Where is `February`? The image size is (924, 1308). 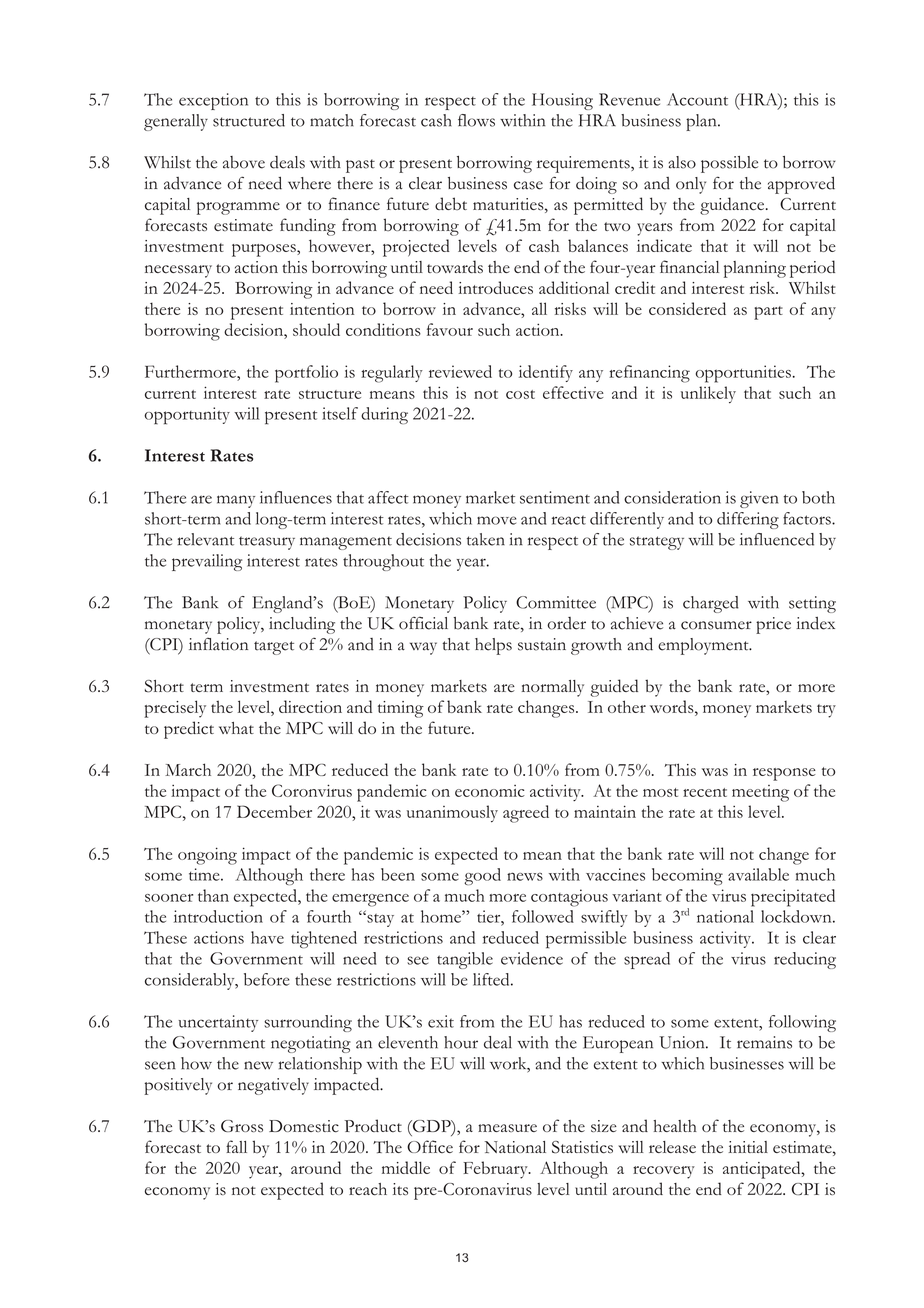
February is located at coordinates (496, 1170).
